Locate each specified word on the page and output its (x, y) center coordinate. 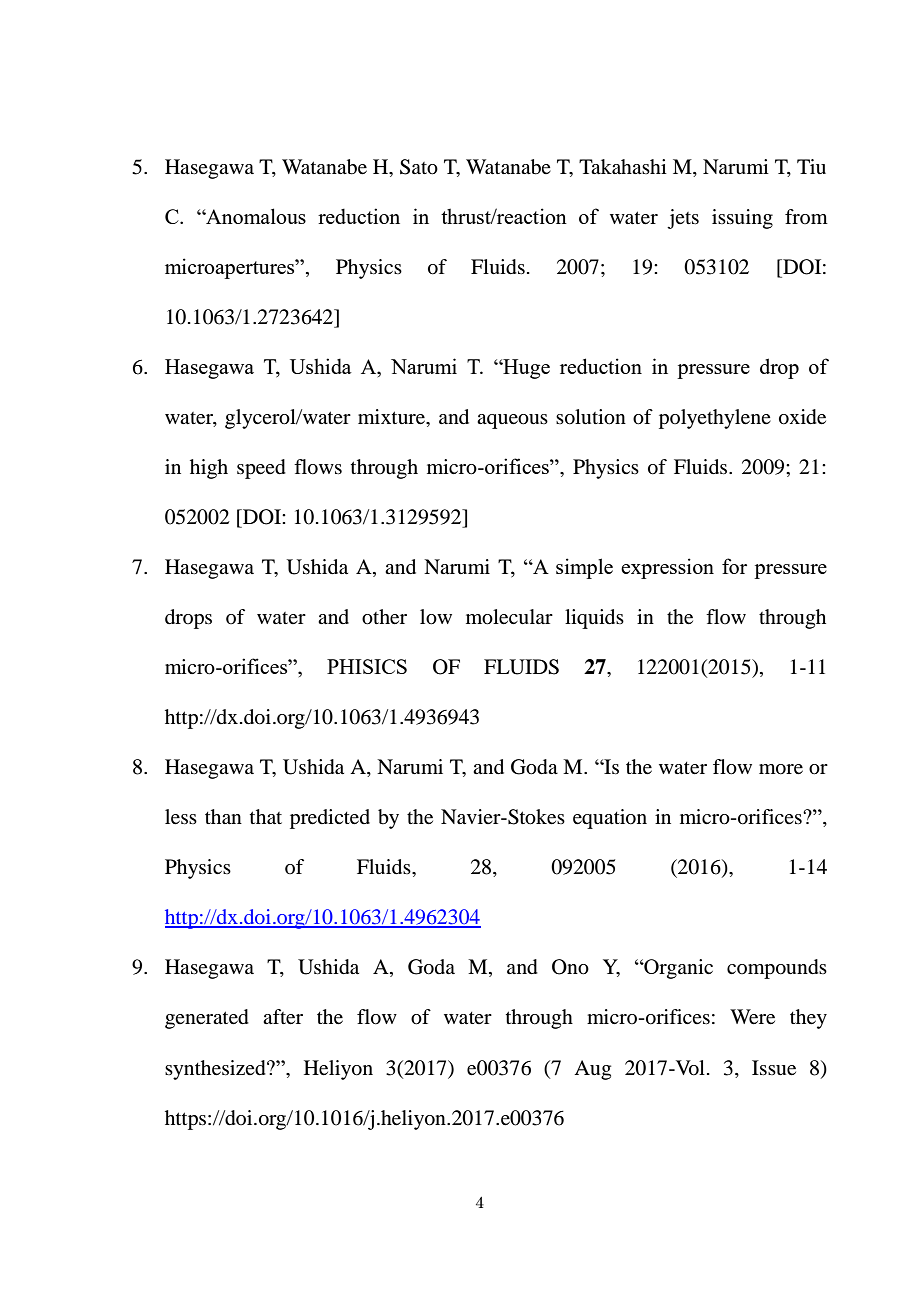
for (734, 566)
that (266, 817)
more (781, 769)
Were (752, 1017)
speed (261, 469)
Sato (419, 167)
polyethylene (715, 419)
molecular (509, 617)
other (384, 617)
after (283, 1017)
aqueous (512, 421)
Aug (592, 1070)
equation (610, 819)
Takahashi (623, 167)
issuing (742, 219)
